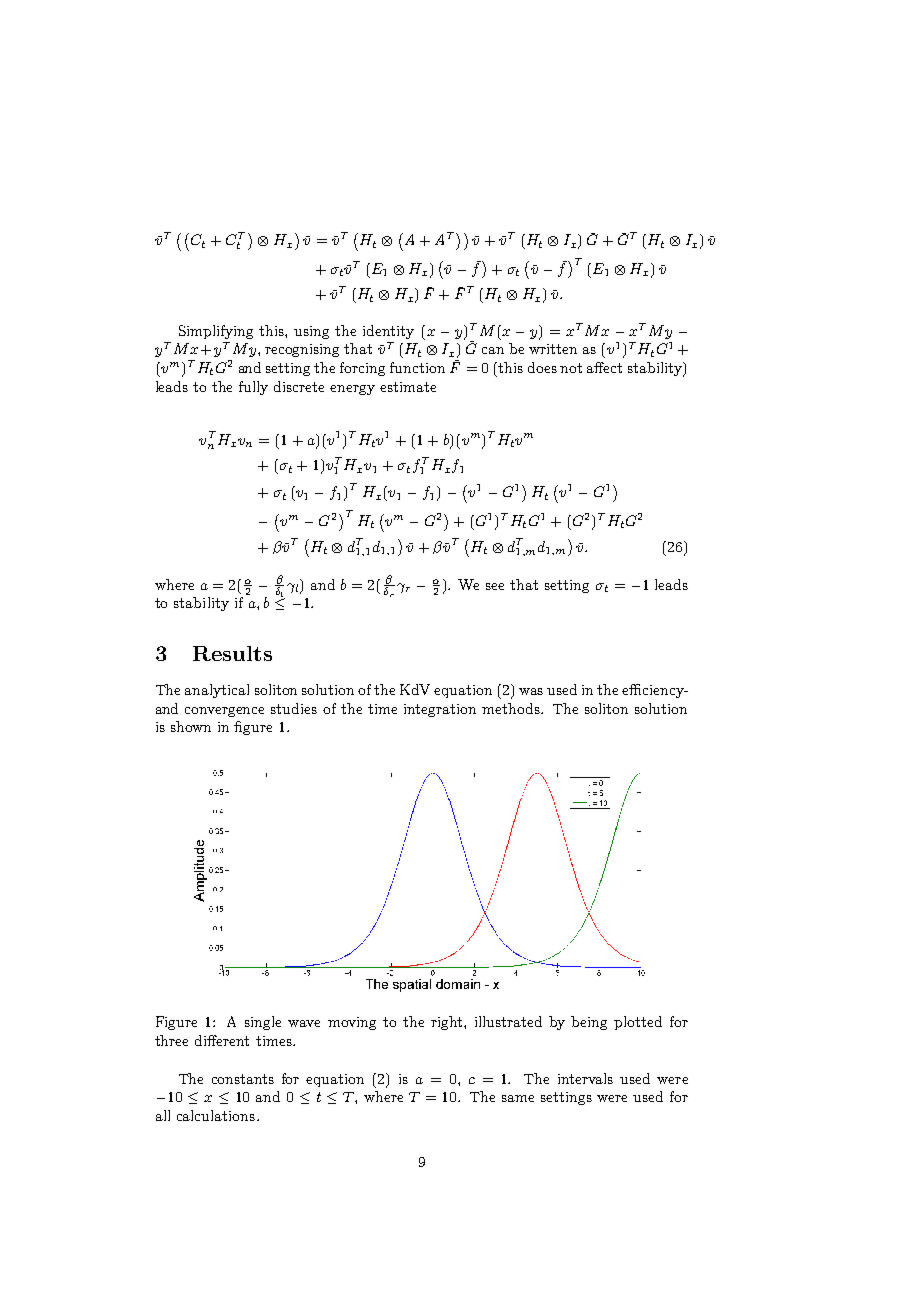  What do you see at coordinates (417, 367) in the image?
I see `function` at bounding box center [417, 367].
